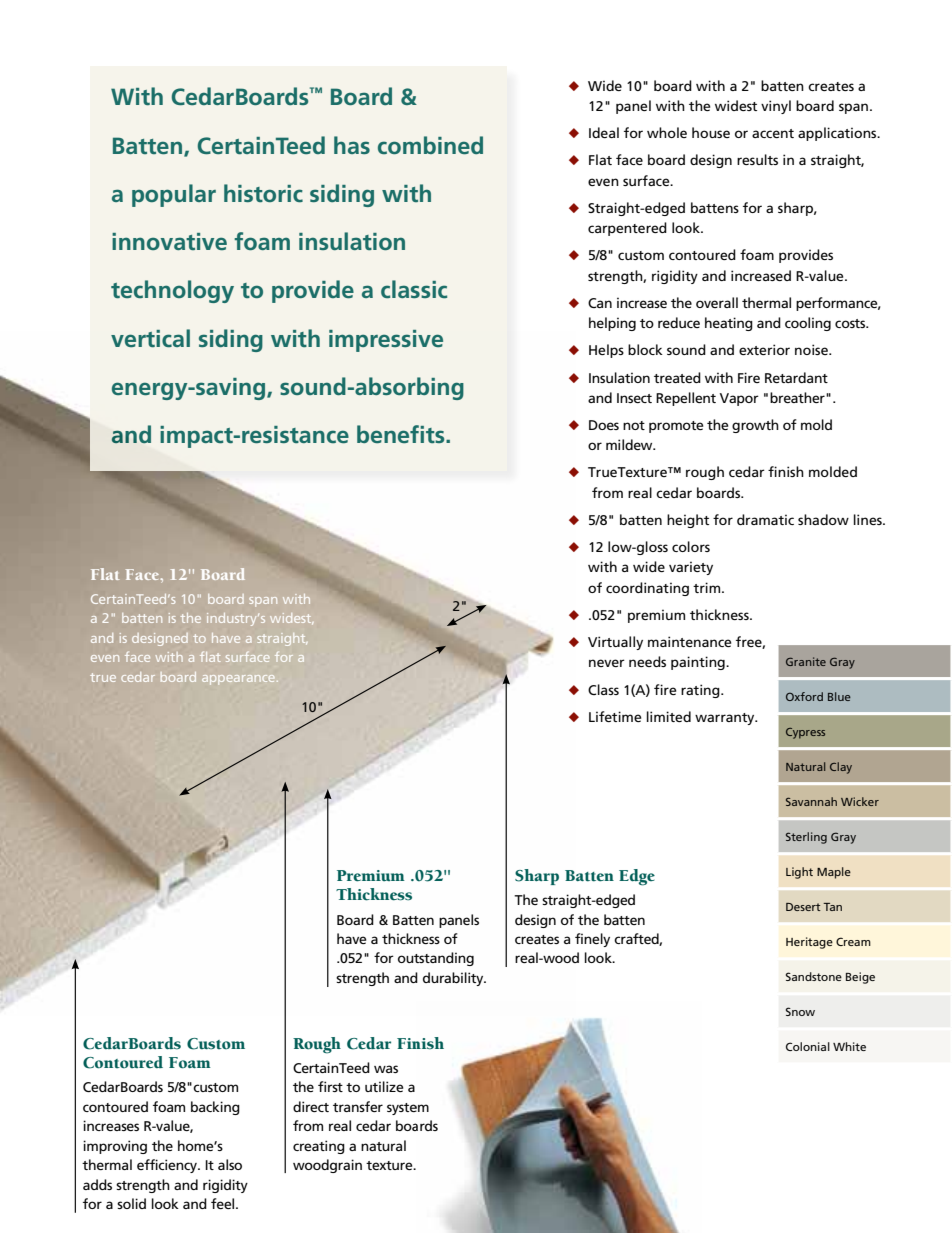 The image size is (952, 1233). What do you see at coordinates (168, 1166) in the page?
I see `efficiency` at bounding box center [168, 1166].
